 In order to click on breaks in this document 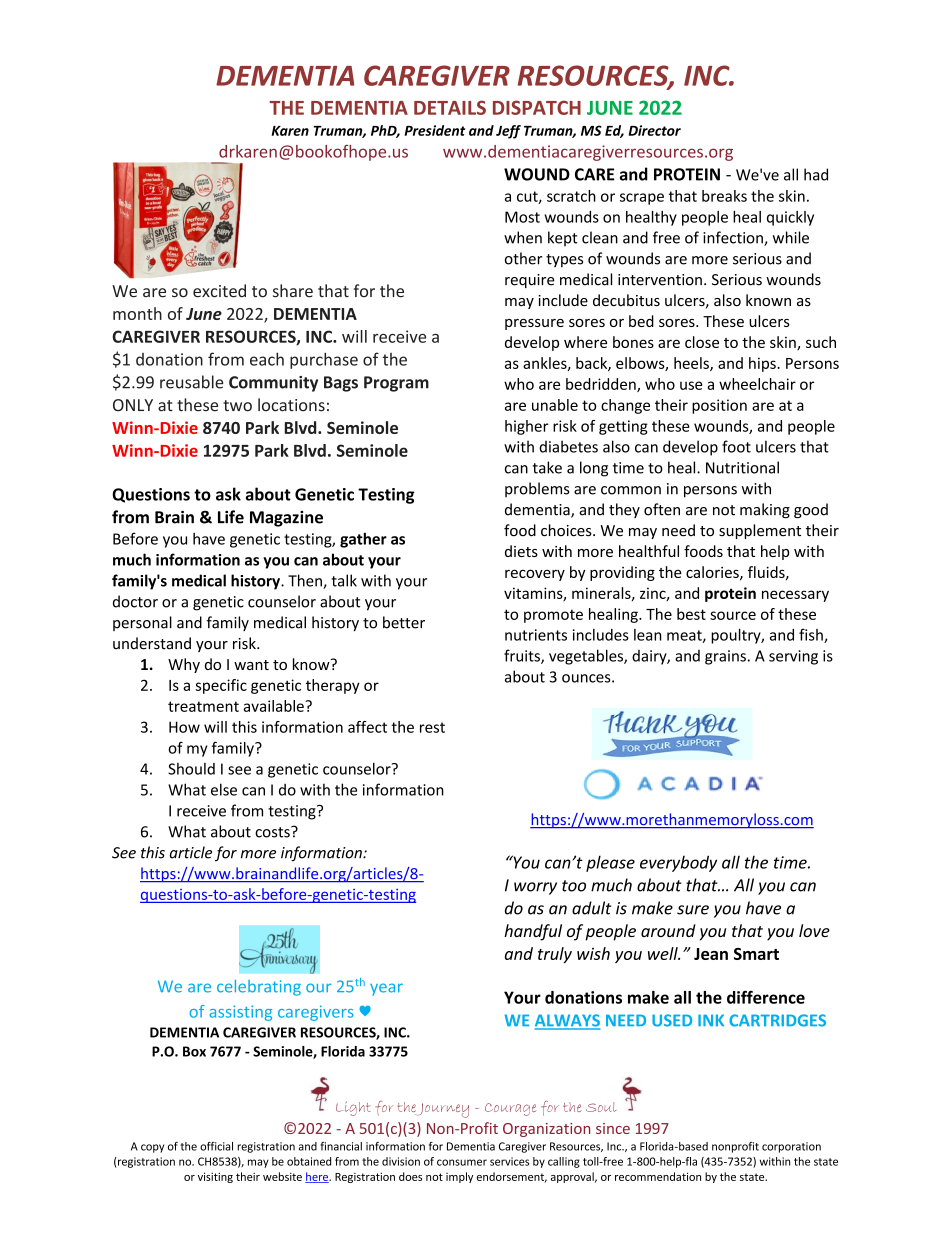, I will do `click(724, 196)`.
